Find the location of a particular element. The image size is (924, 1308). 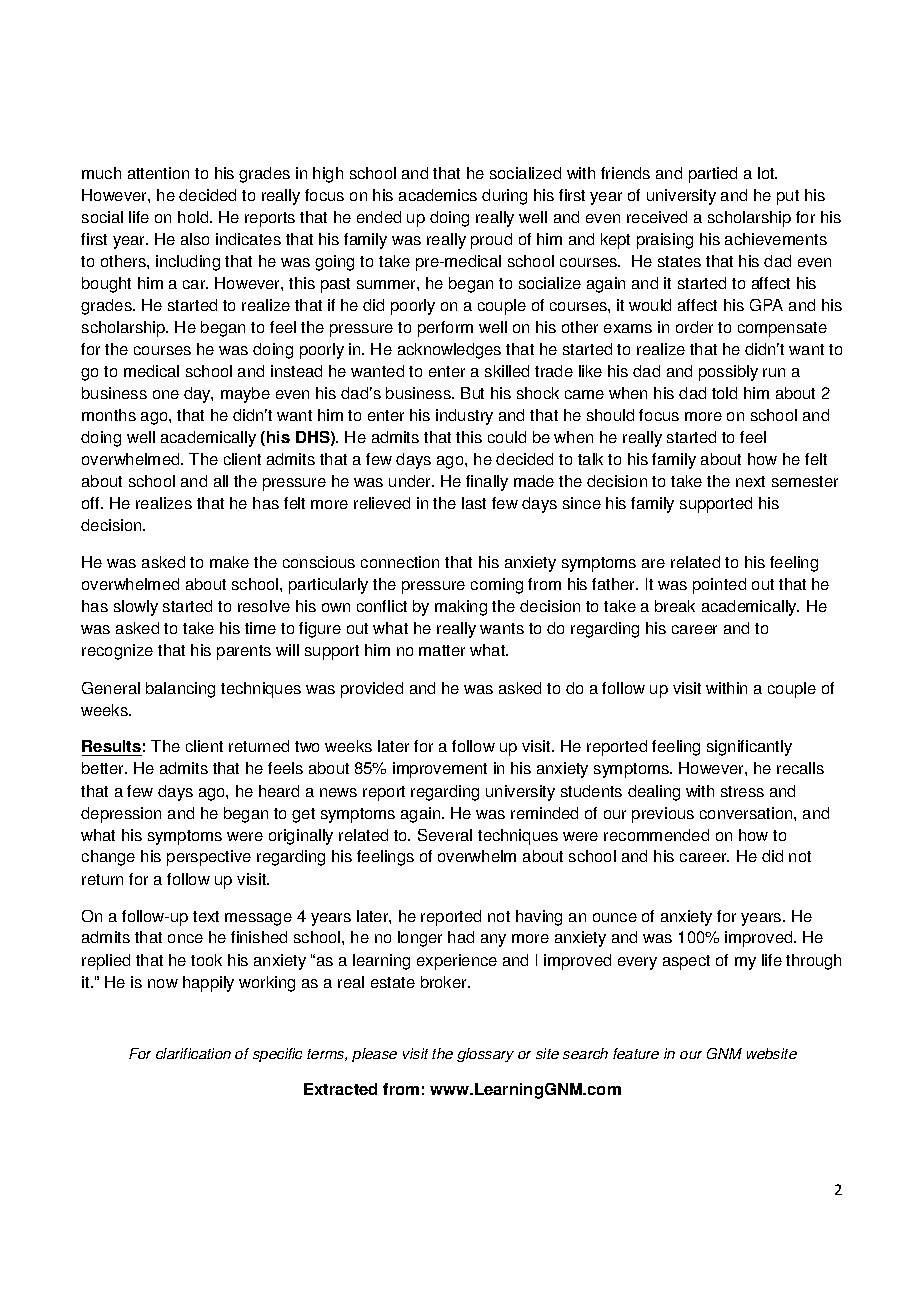

academics is located at coordinates (438, 195).
